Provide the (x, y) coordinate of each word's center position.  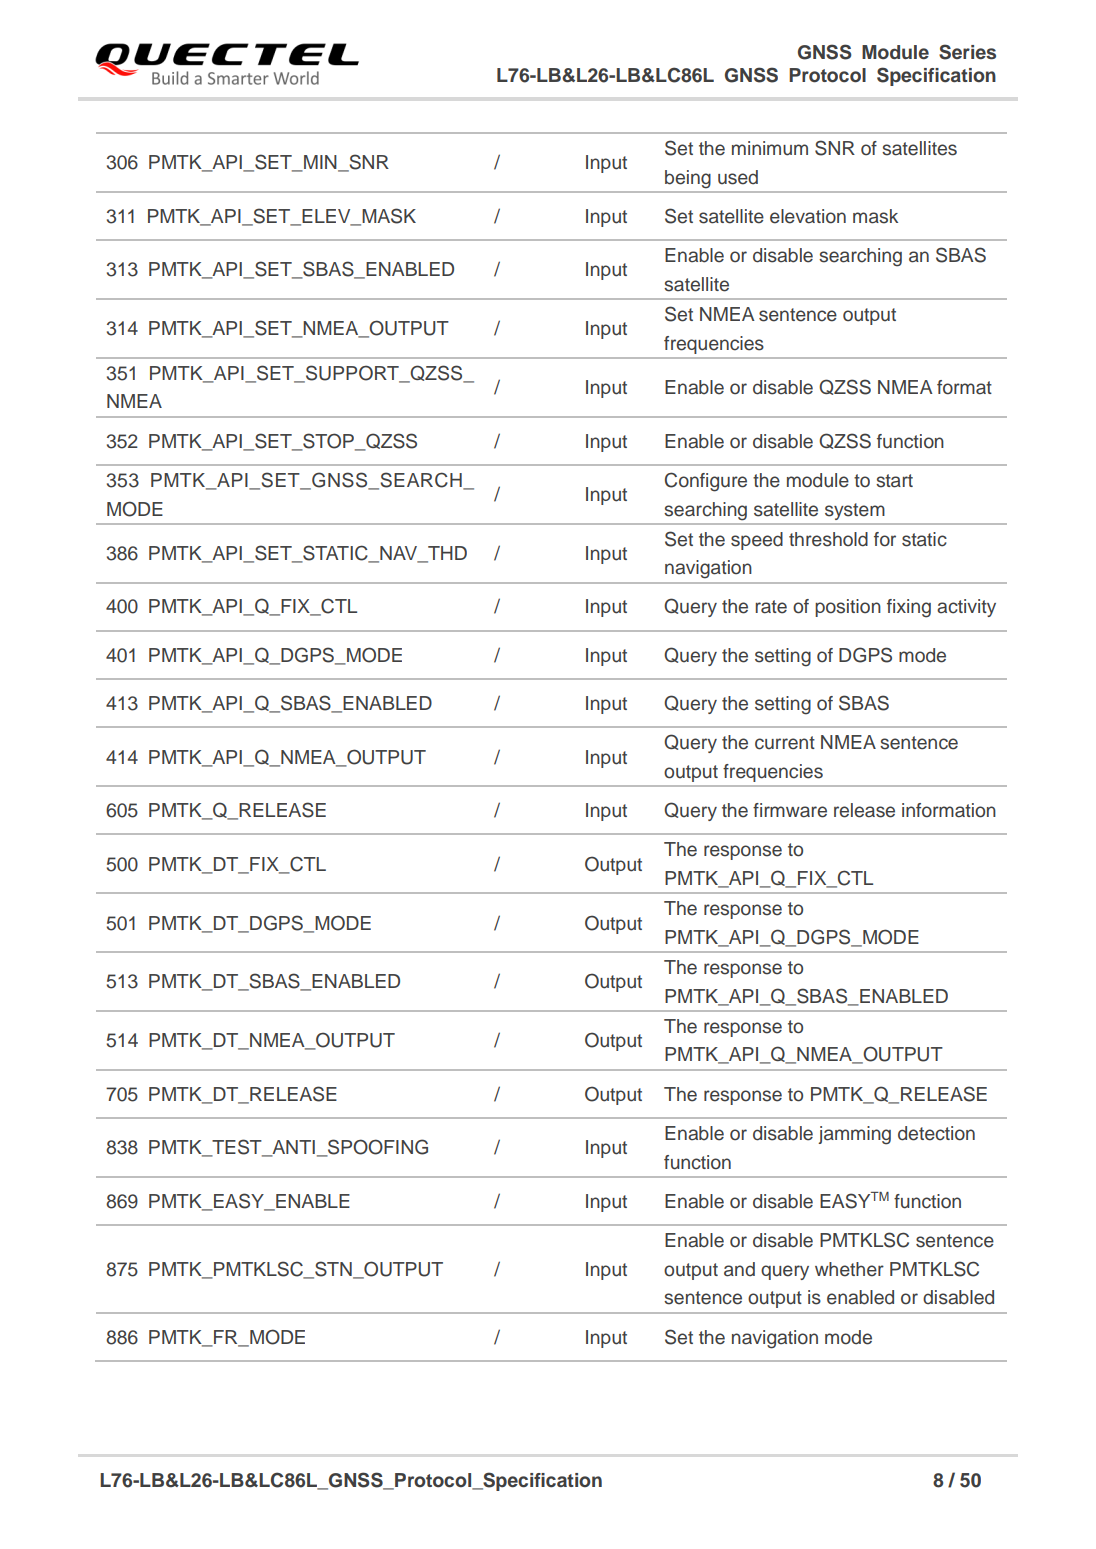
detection (936, 1133)
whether (849, 1269)
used (738, 177)
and (739, 1269)
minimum (770, 148)
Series (967, 52)
